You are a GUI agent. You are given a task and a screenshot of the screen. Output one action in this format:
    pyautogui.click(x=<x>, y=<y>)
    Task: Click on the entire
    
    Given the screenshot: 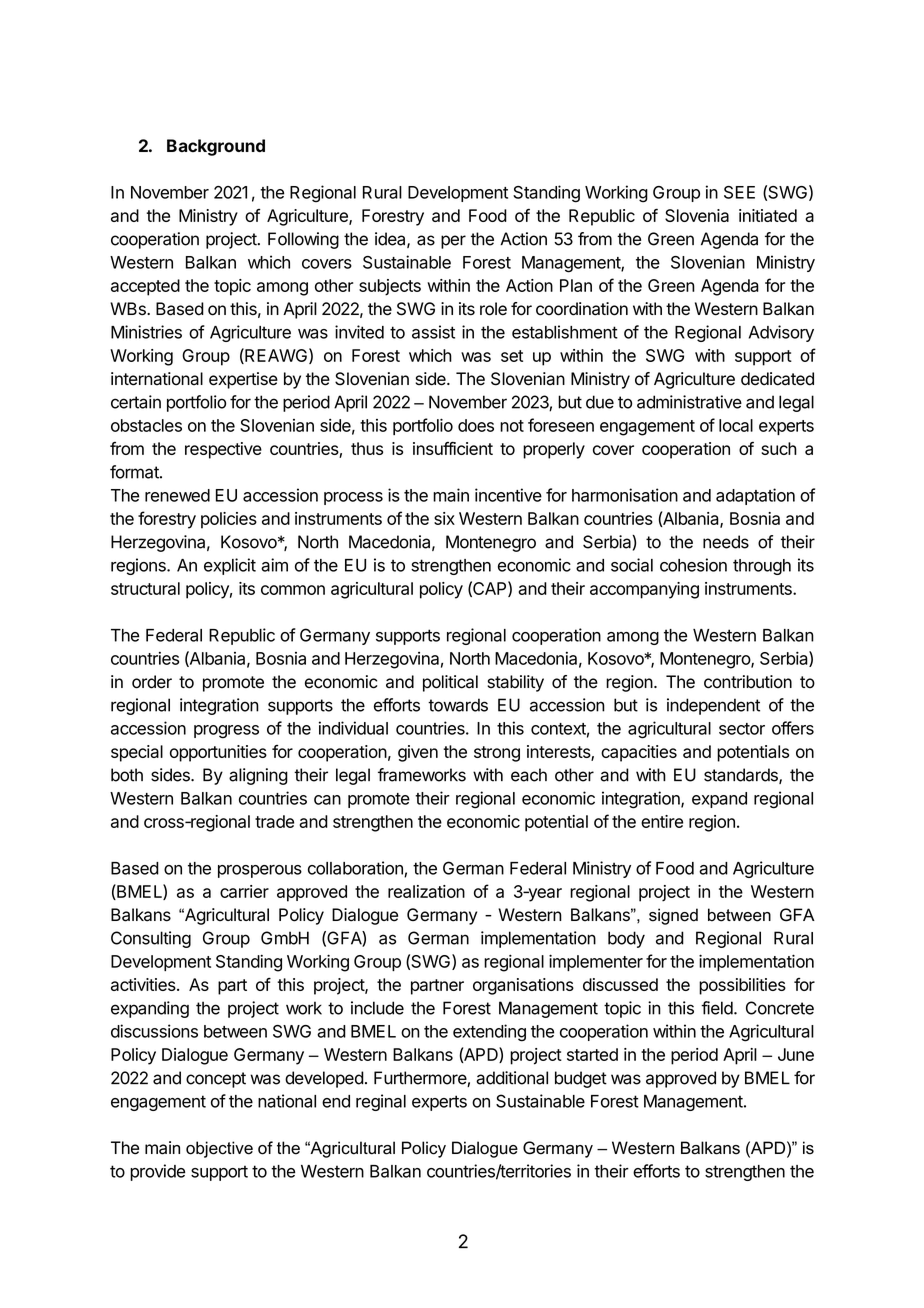 What is the action you would take?
    pyautogui.click(x=662, y=821)
